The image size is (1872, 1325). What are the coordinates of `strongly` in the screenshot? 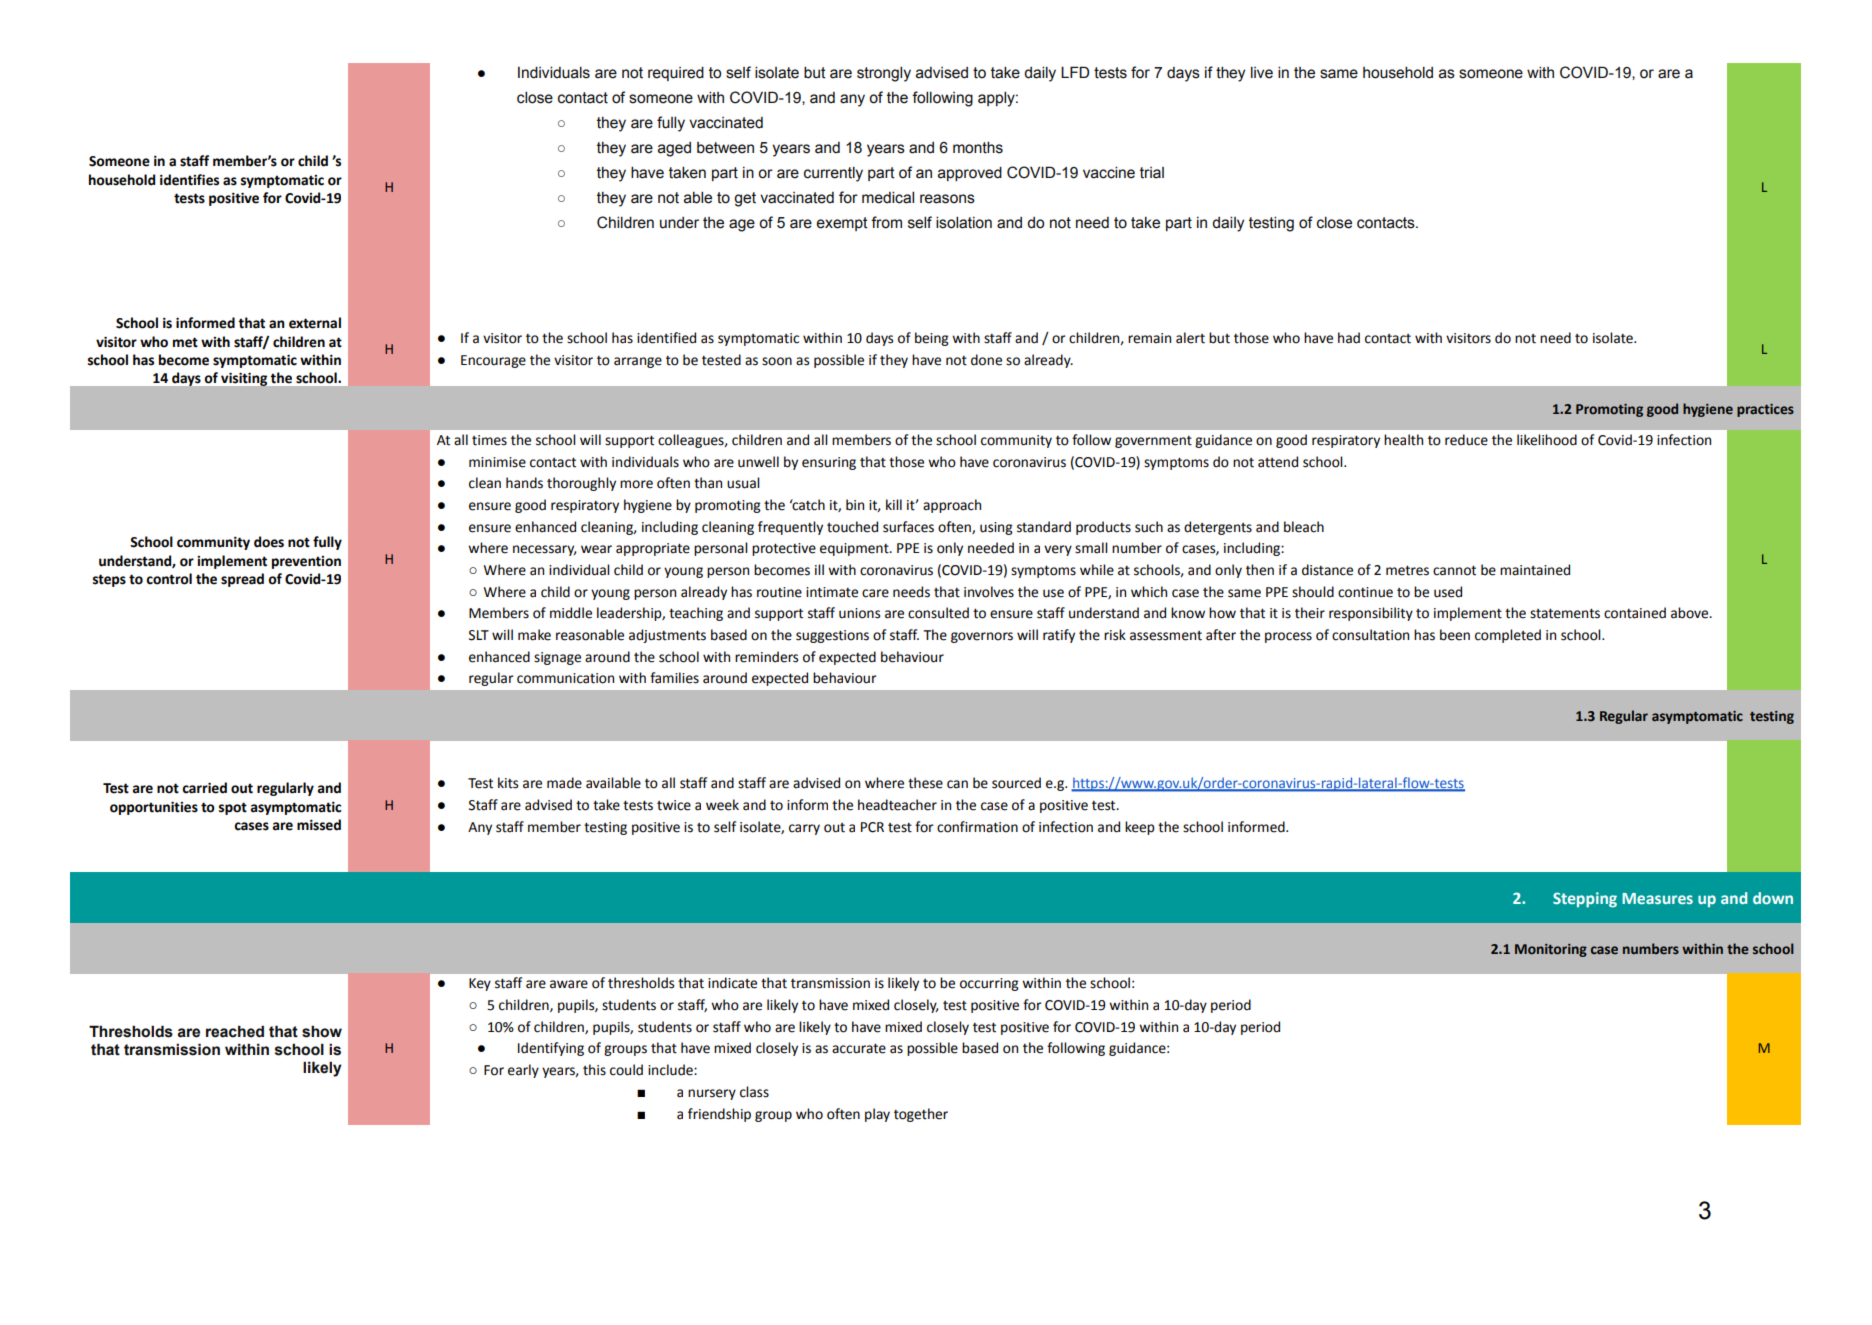 It's located at (884, 74).
